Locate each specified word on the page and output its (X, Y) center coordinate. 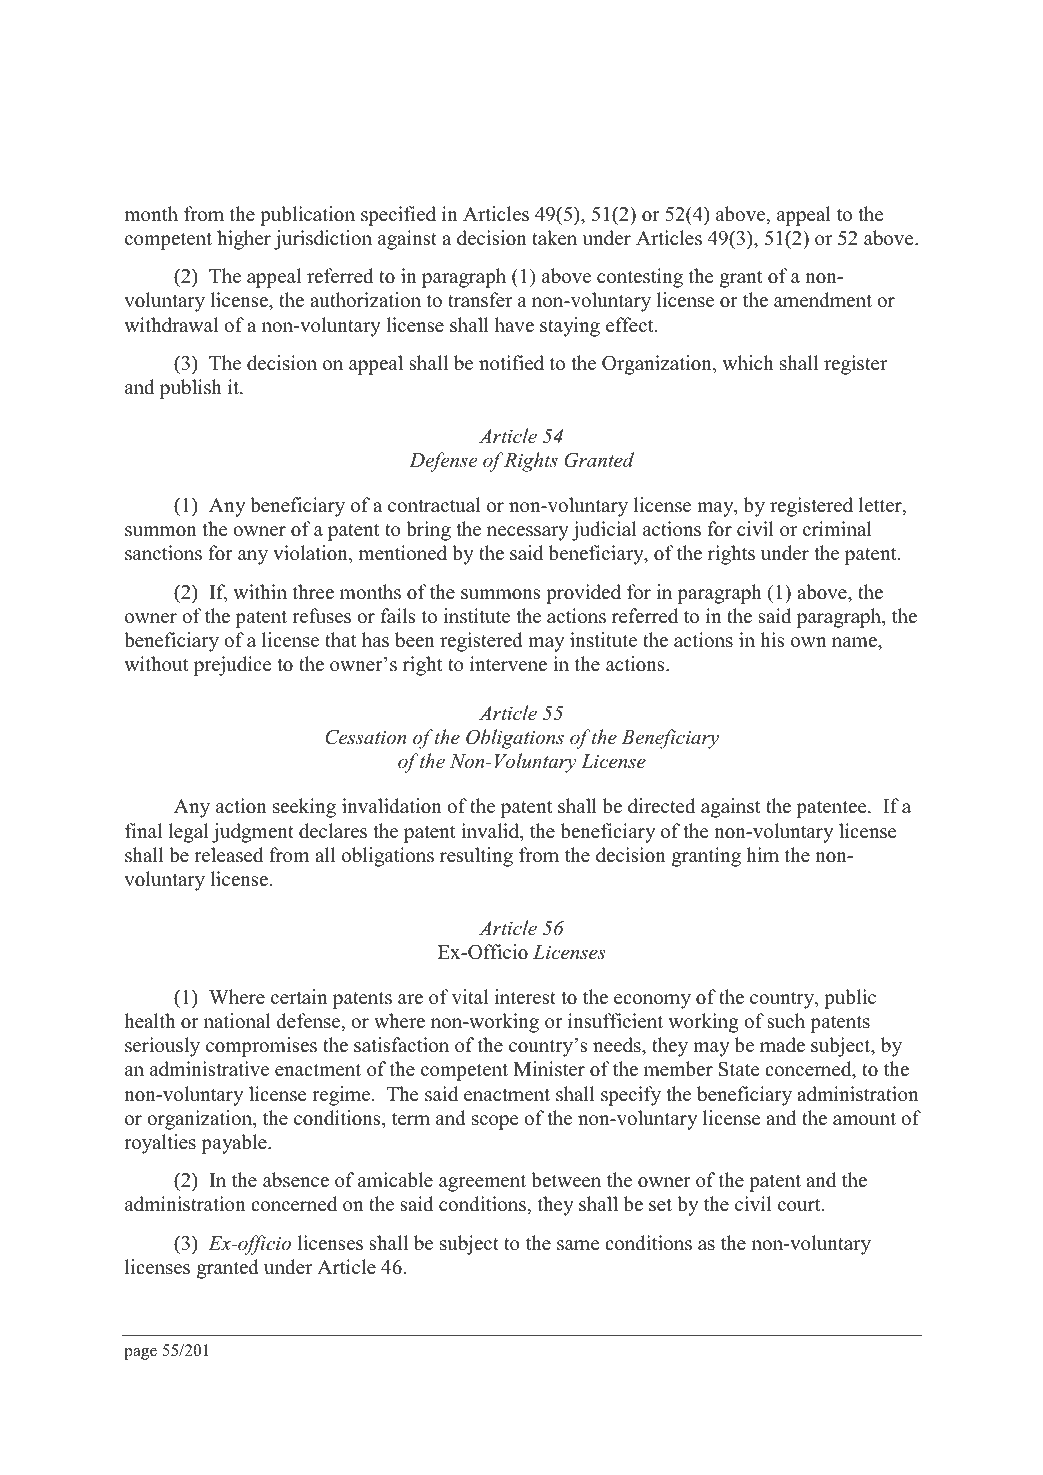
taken (554, 238)
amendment (823, 300)
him (762, 854)
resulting (476, 857)
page (140, 1354)
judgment (253, 833)
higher (244, 240)
